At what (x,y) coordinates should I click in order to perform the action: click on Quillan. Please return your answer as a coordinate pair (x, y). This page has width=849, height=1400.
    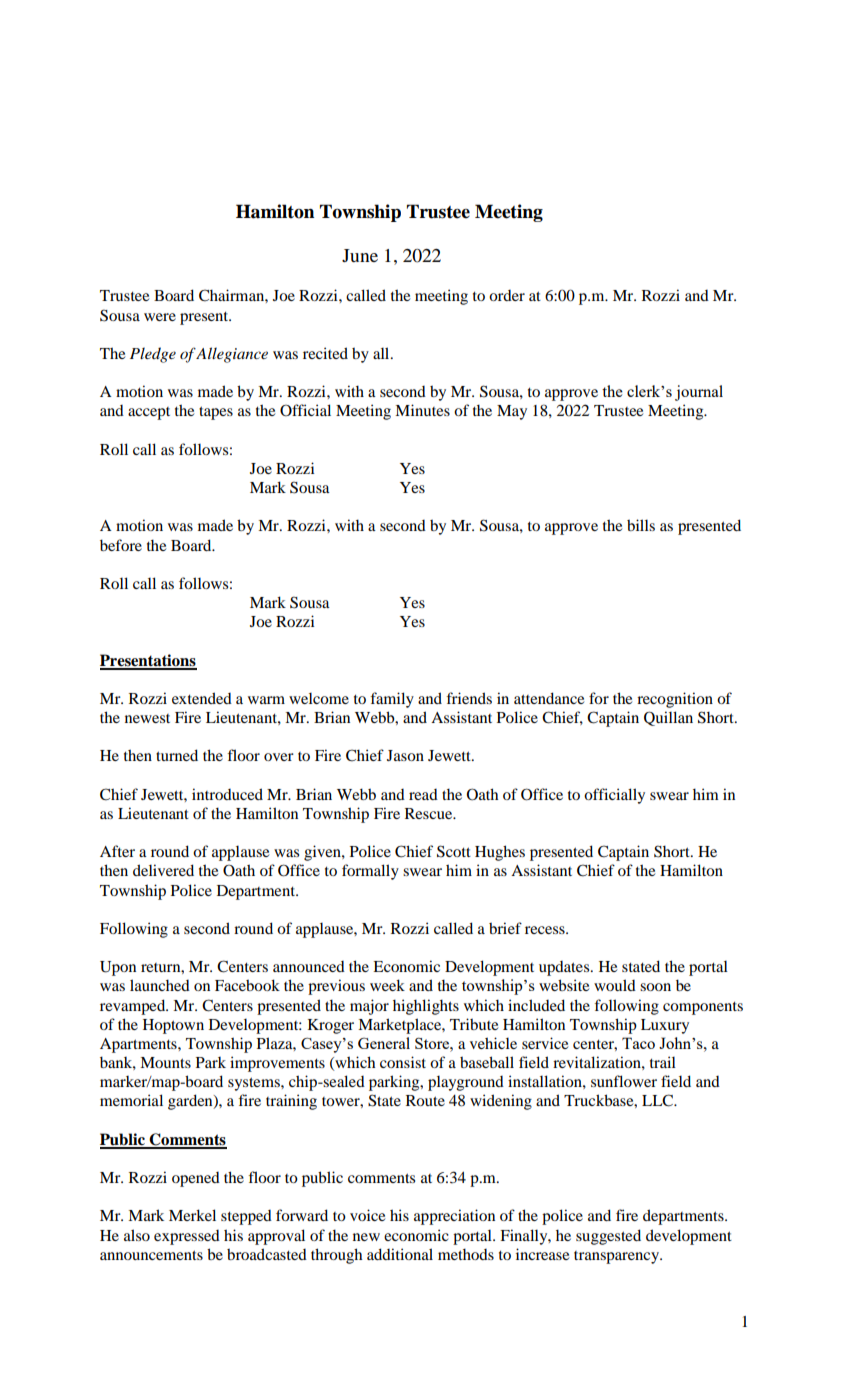
    Looking at the image, I should click on (668, 718).
